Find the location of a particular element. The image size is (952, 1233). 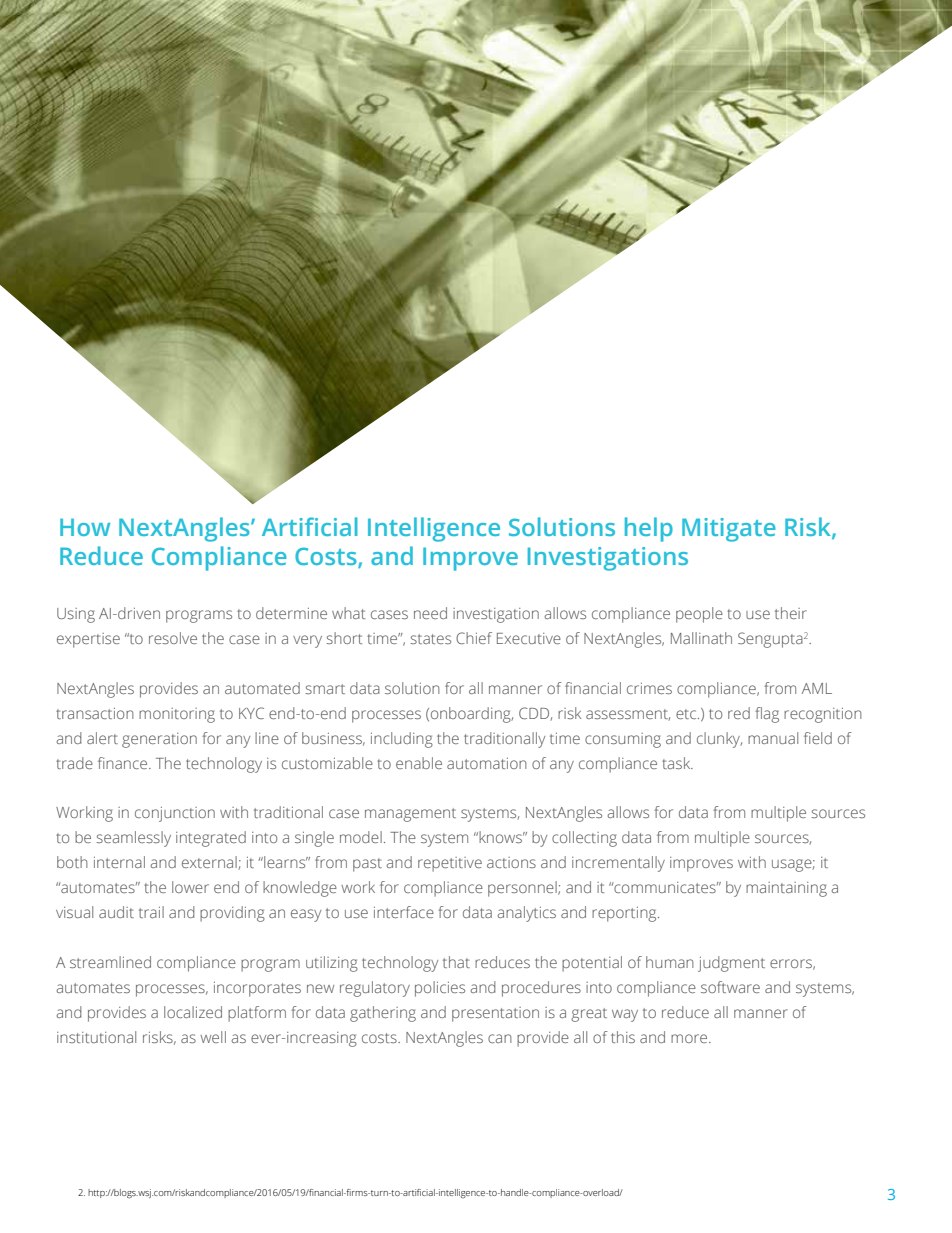

judgment is located at coordinates (731, 964).
